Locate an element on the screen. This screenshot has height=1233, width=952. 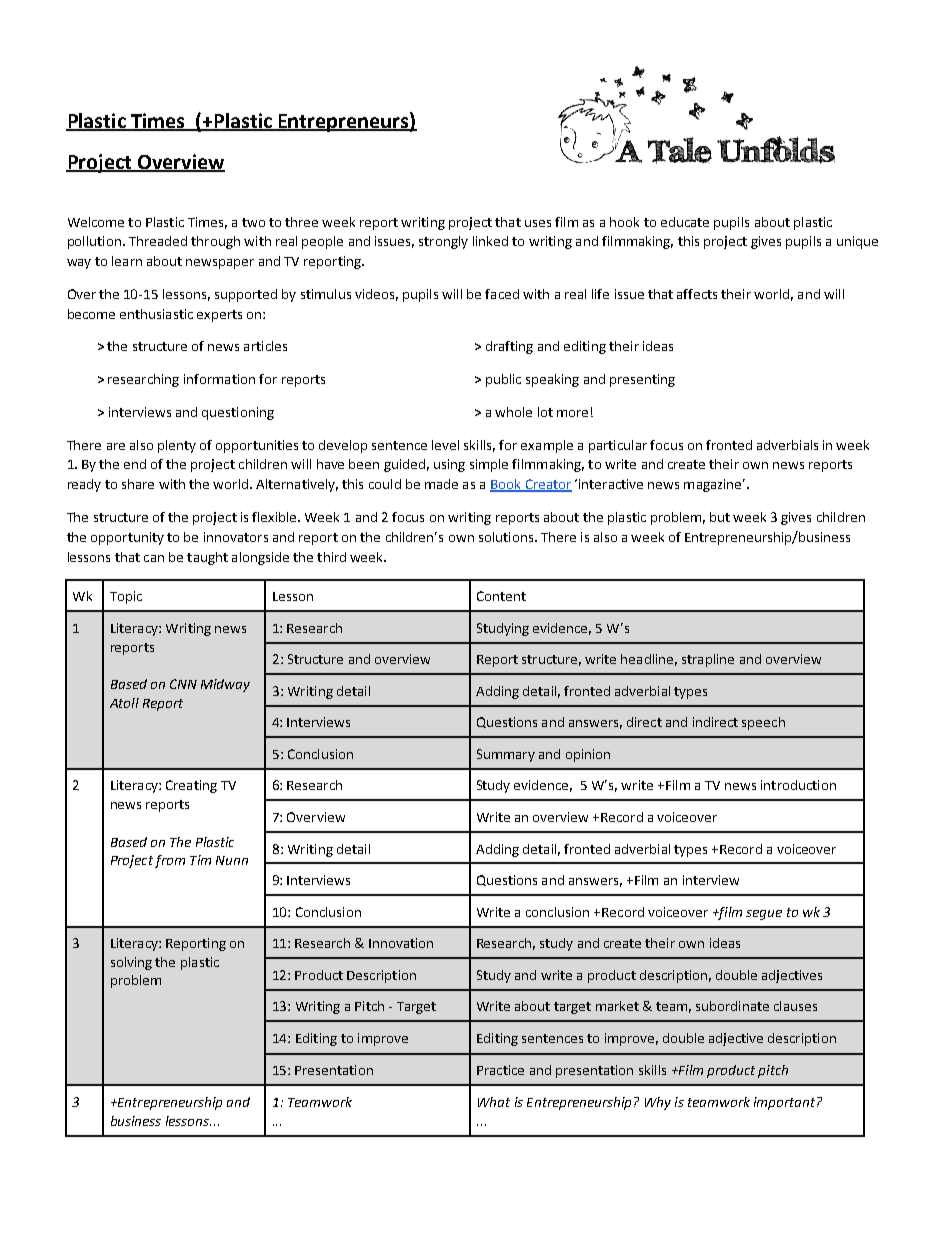
solving is located at coordinates (131, 963).
